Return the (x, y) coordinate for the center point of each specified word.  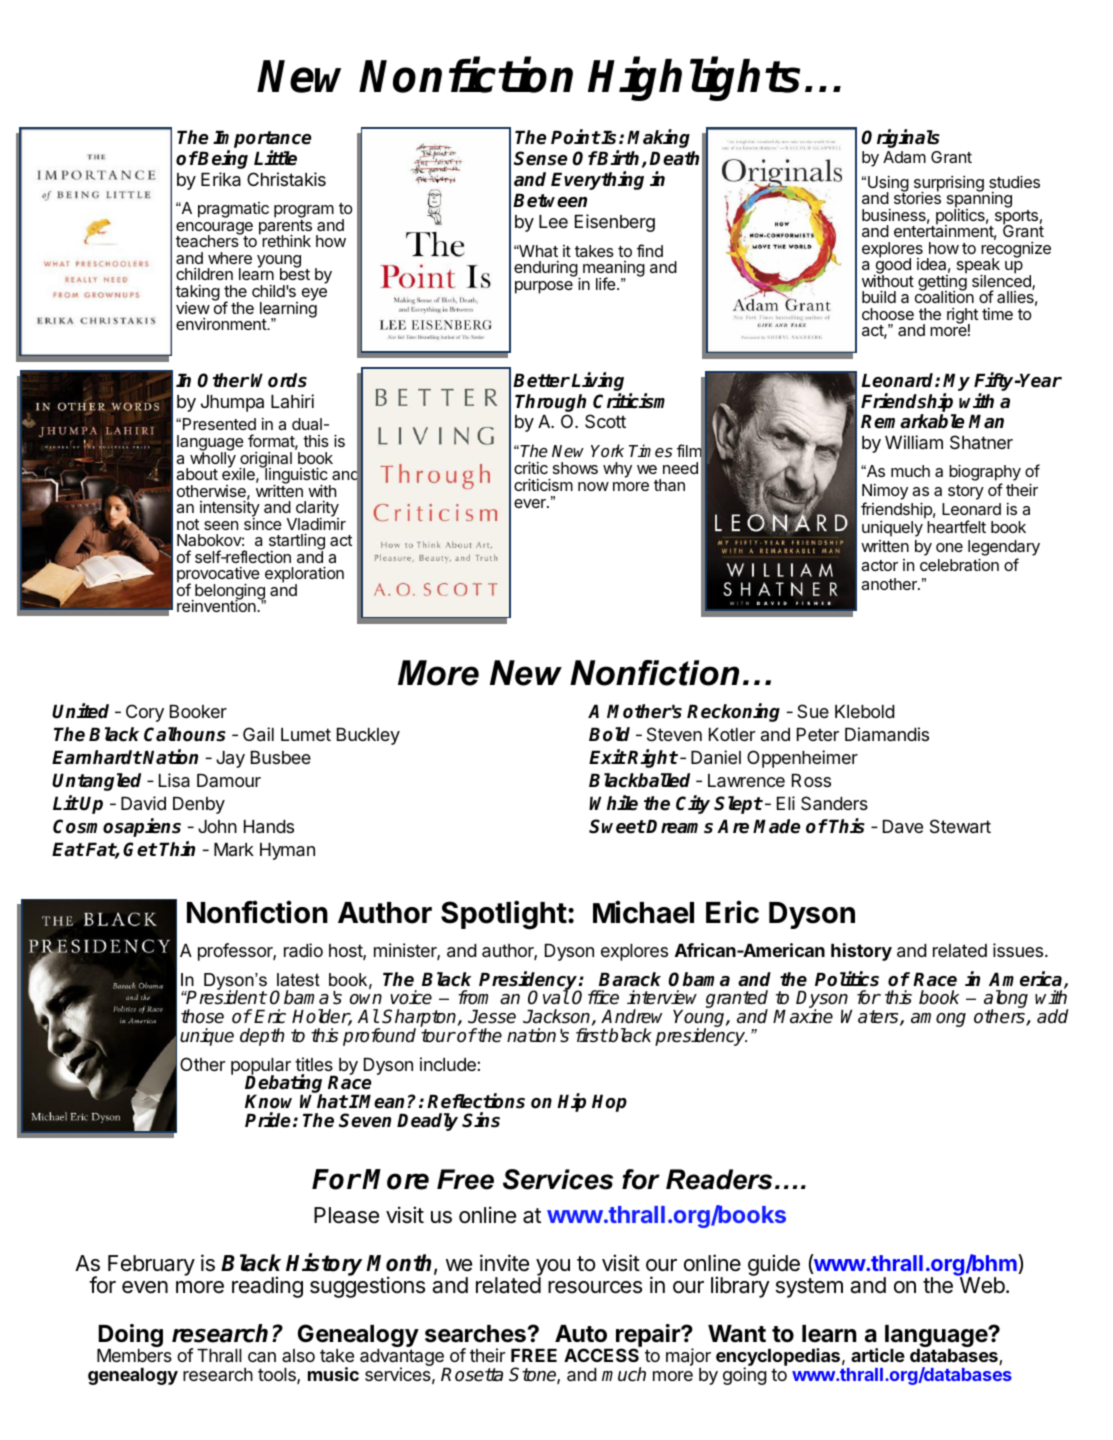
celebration (959, 564)
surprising (949, 185)
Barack (630, 979)
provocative (218, 576)
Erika (221, 179)
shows (575, 468)
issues (1019, 950)
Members (134, 1355)
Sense (541, 158)
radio (303, 950)
